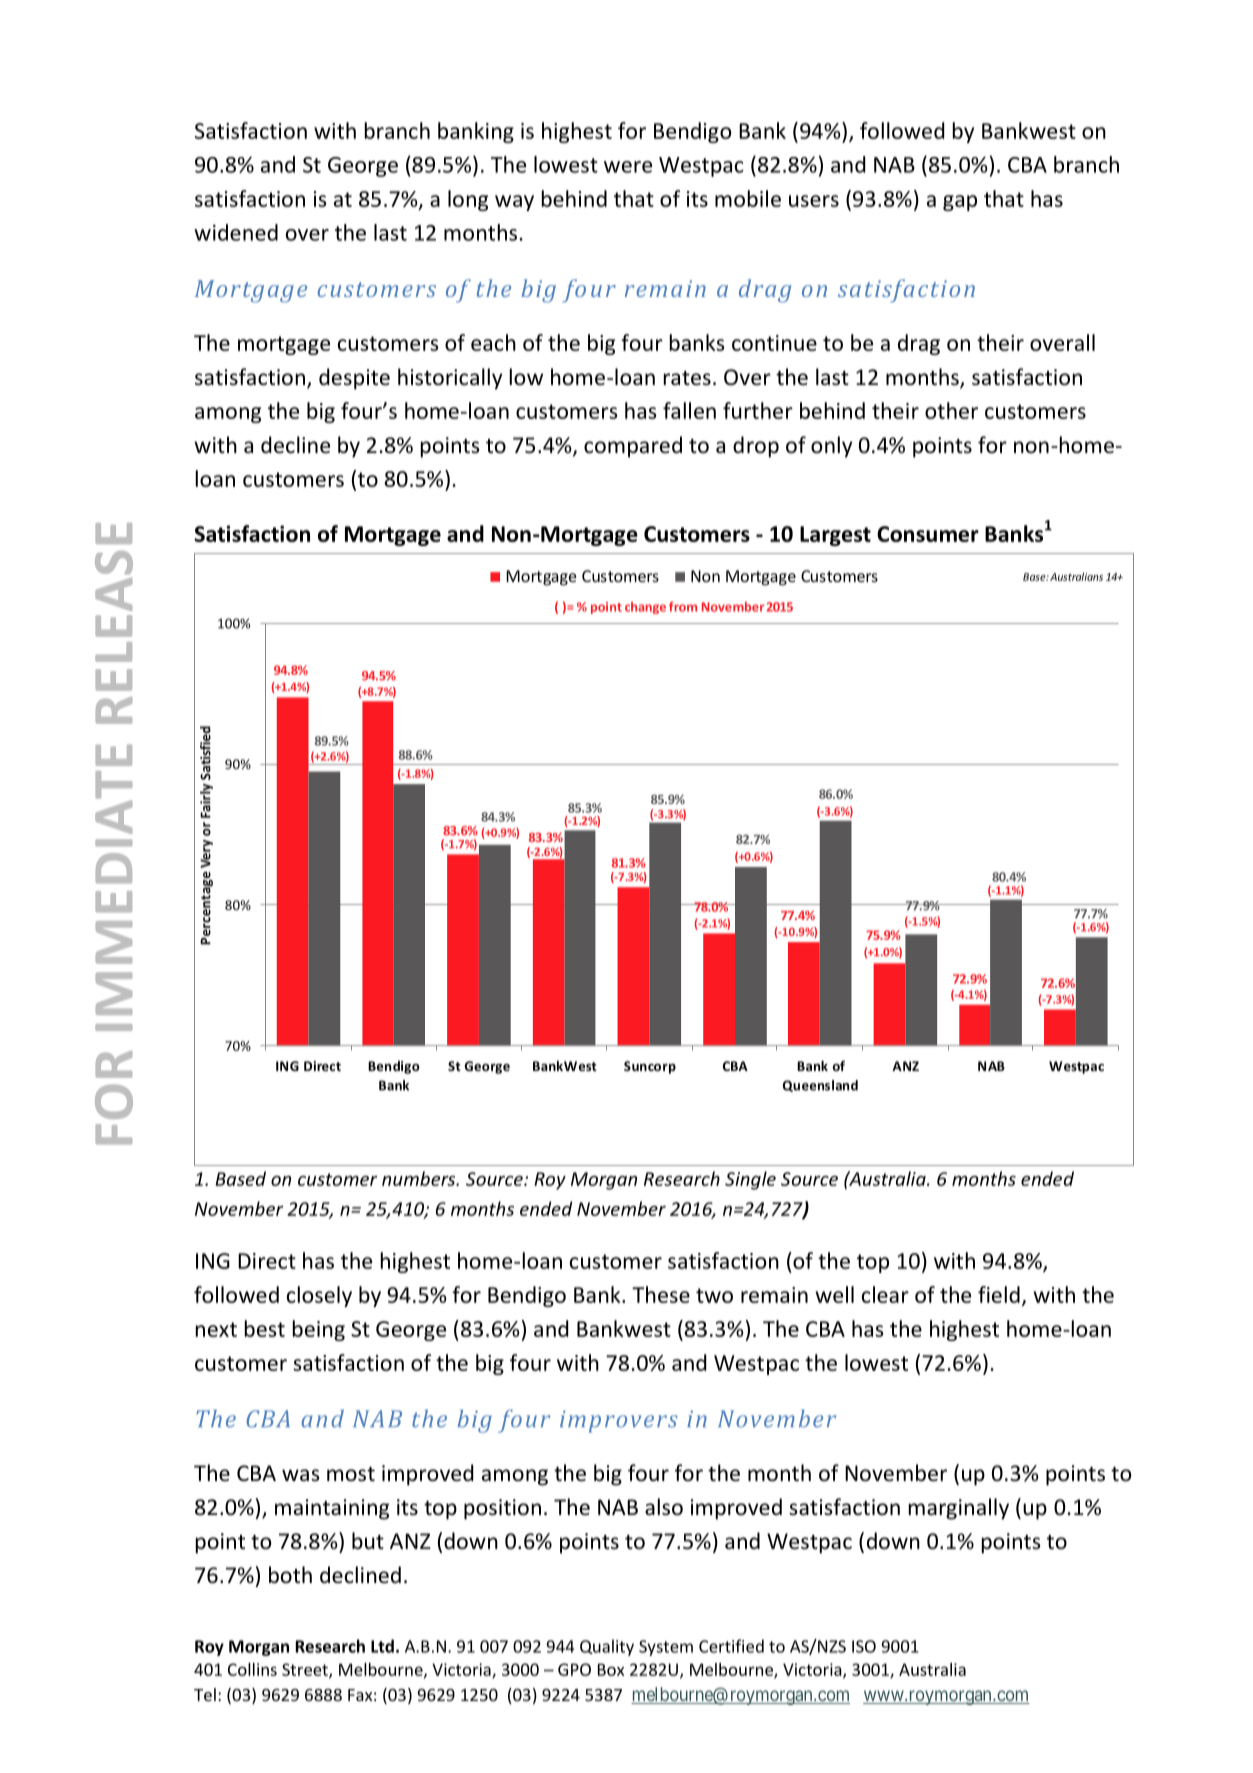 The width and height of the page is (1253, 1773). Describe the element at coordinates (236, 232) in the page. I see `widened` at that location.
